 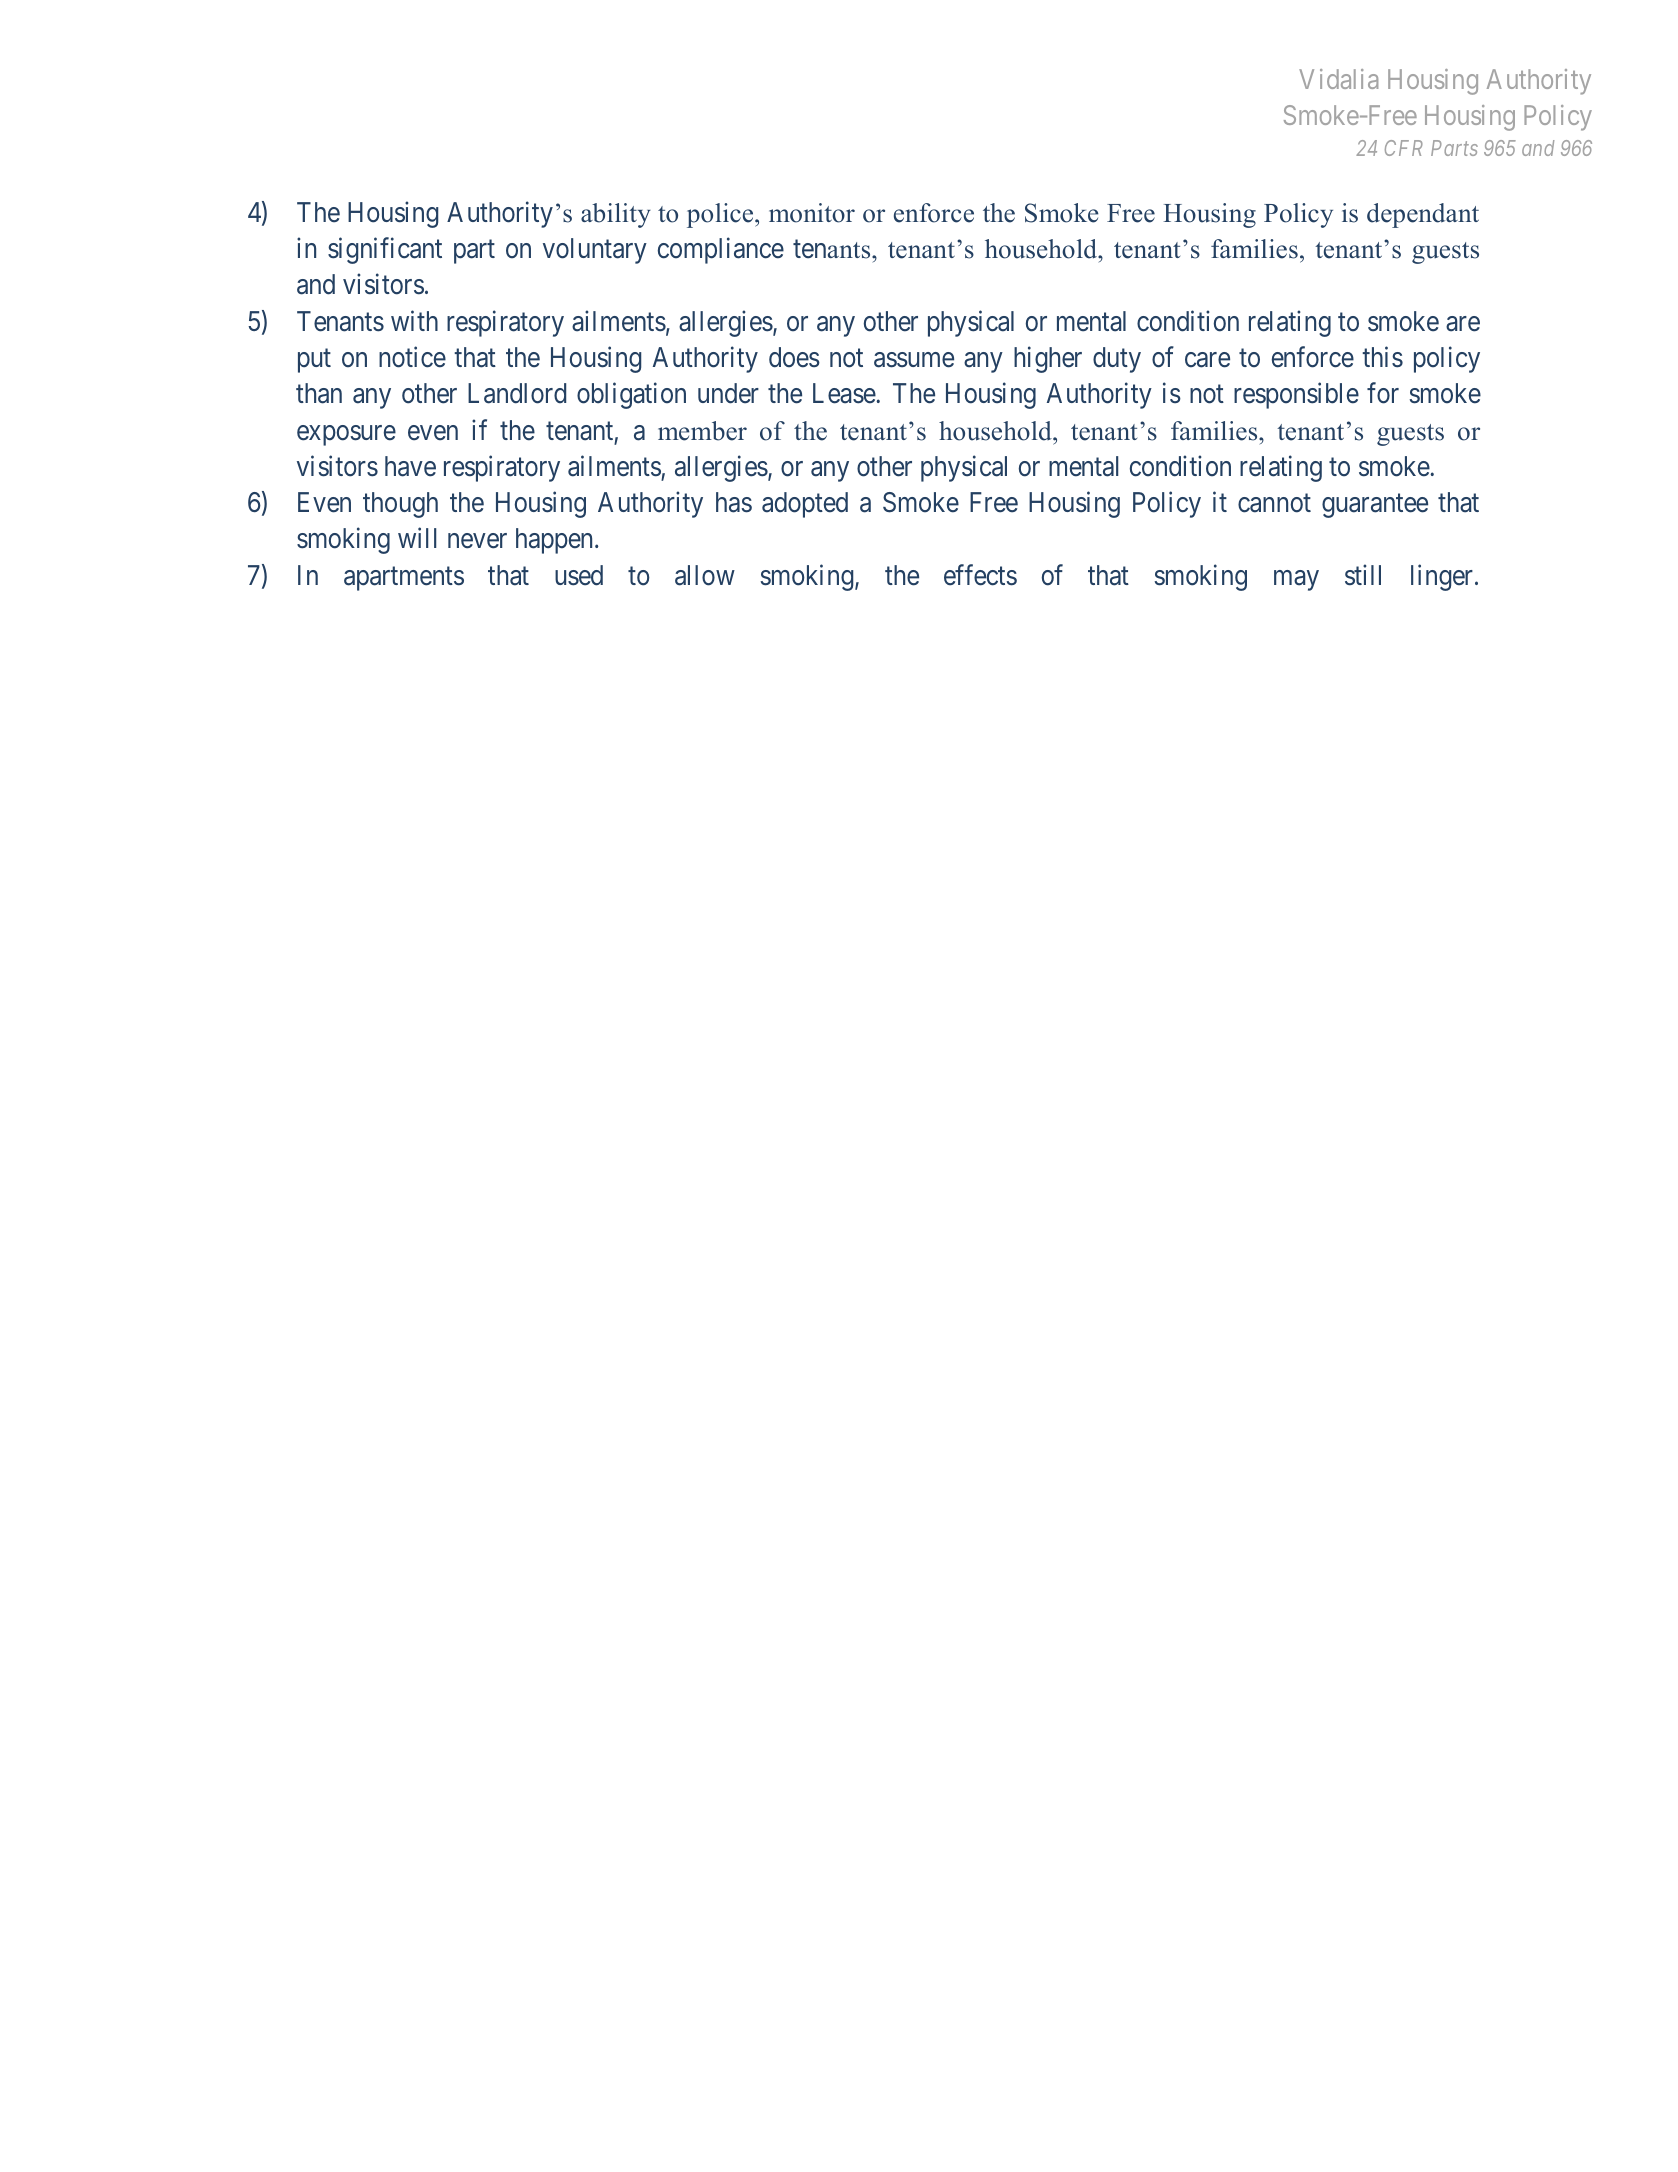 What do you see at coordinates (412, 357) in the screenshot?
I see `notice` at bounding box center [412, 357].
